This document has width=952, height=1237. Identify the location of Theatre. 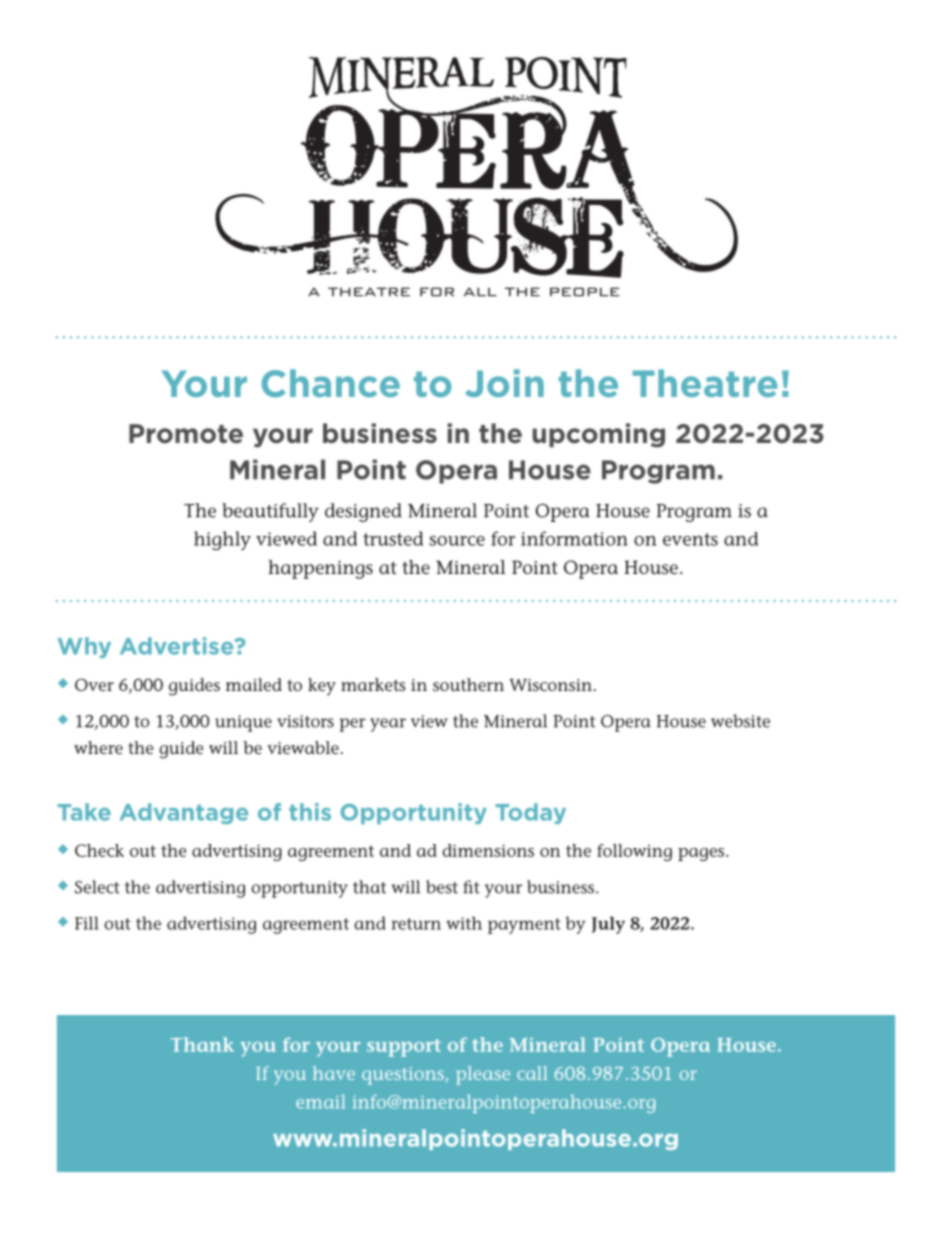
(705, 383).
